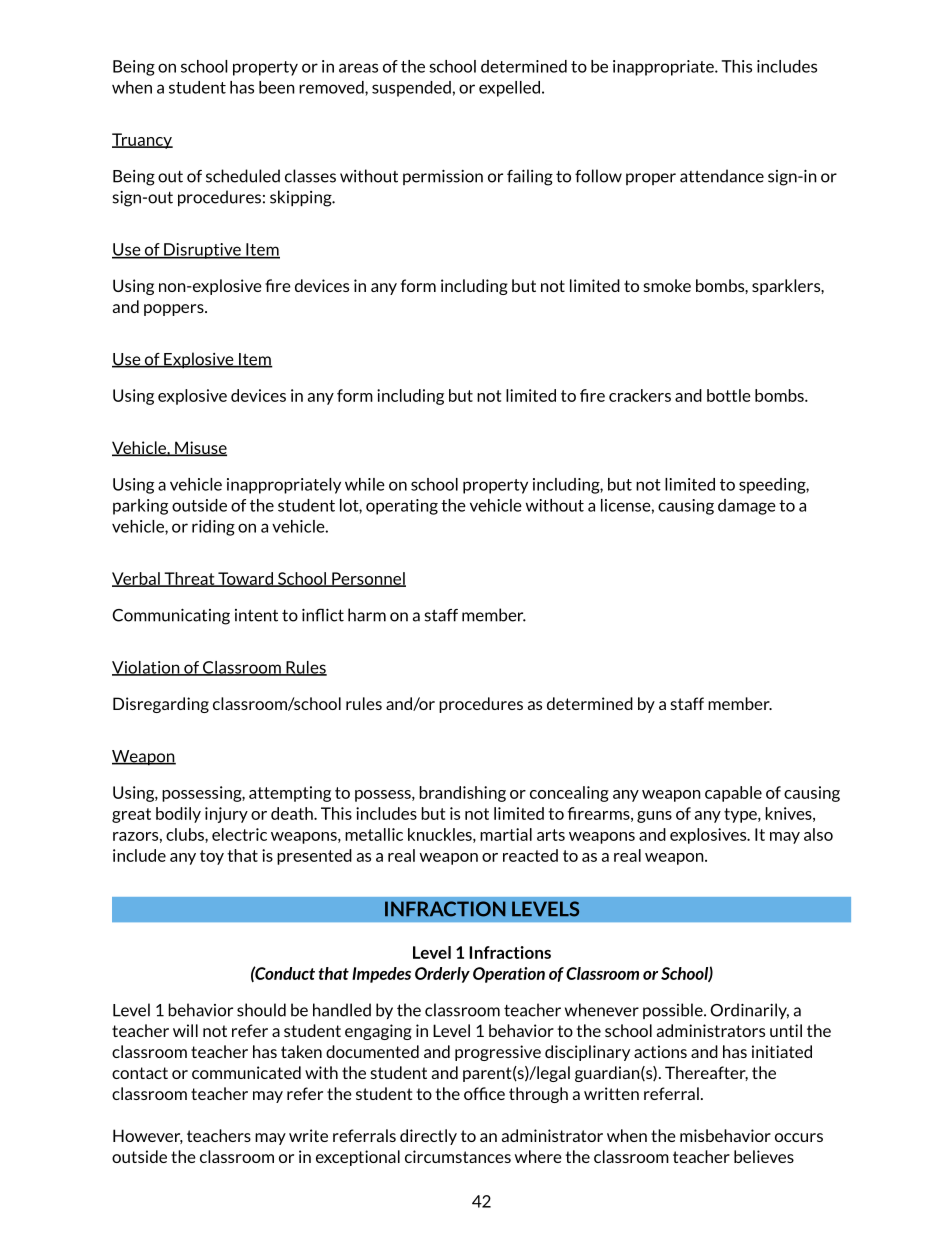 The height and width of the image is (1233, 952). Describe the element at coordinates (256, 615) in the image. I see `intent` at that location.
